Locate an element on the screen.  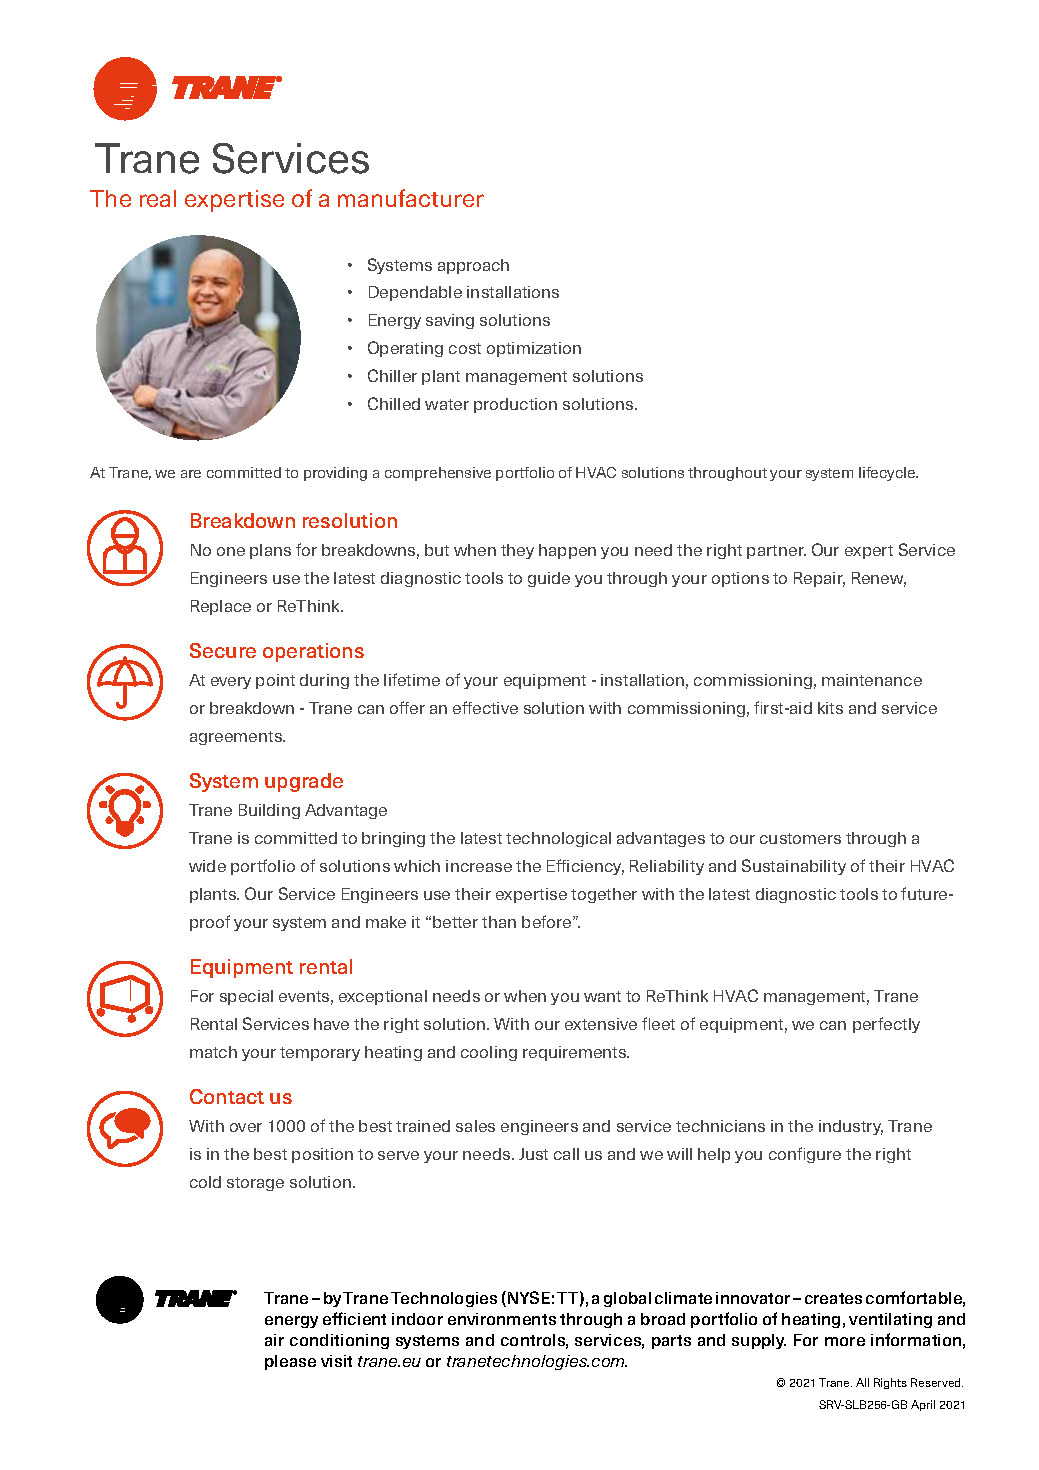
they is located at coordinates (517, 551).
